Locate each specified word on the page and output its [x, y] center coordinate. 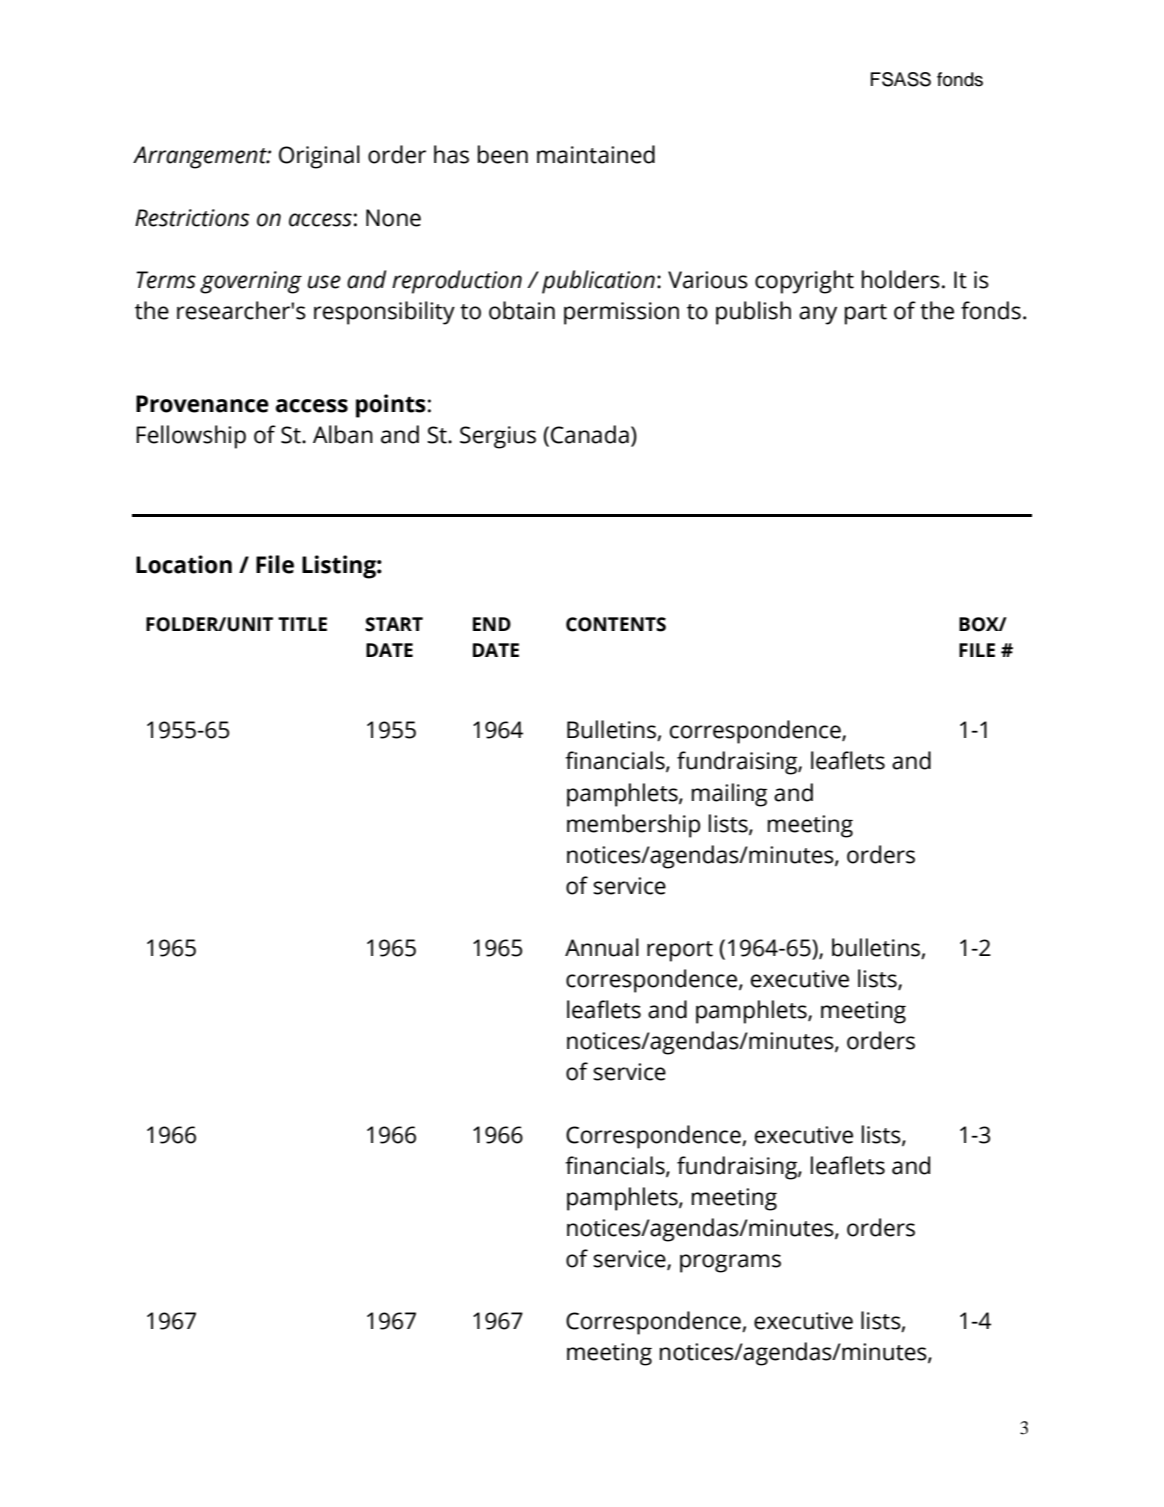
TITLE [302, 624]
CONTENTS [616, 624]
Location [184, 564]
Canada [590, 434]
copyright [804, 282]
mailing [729, 795]
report [680, 951]
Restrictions [192, 218]
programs [730, 1263]
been [503, 154]
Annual [602, 947]
